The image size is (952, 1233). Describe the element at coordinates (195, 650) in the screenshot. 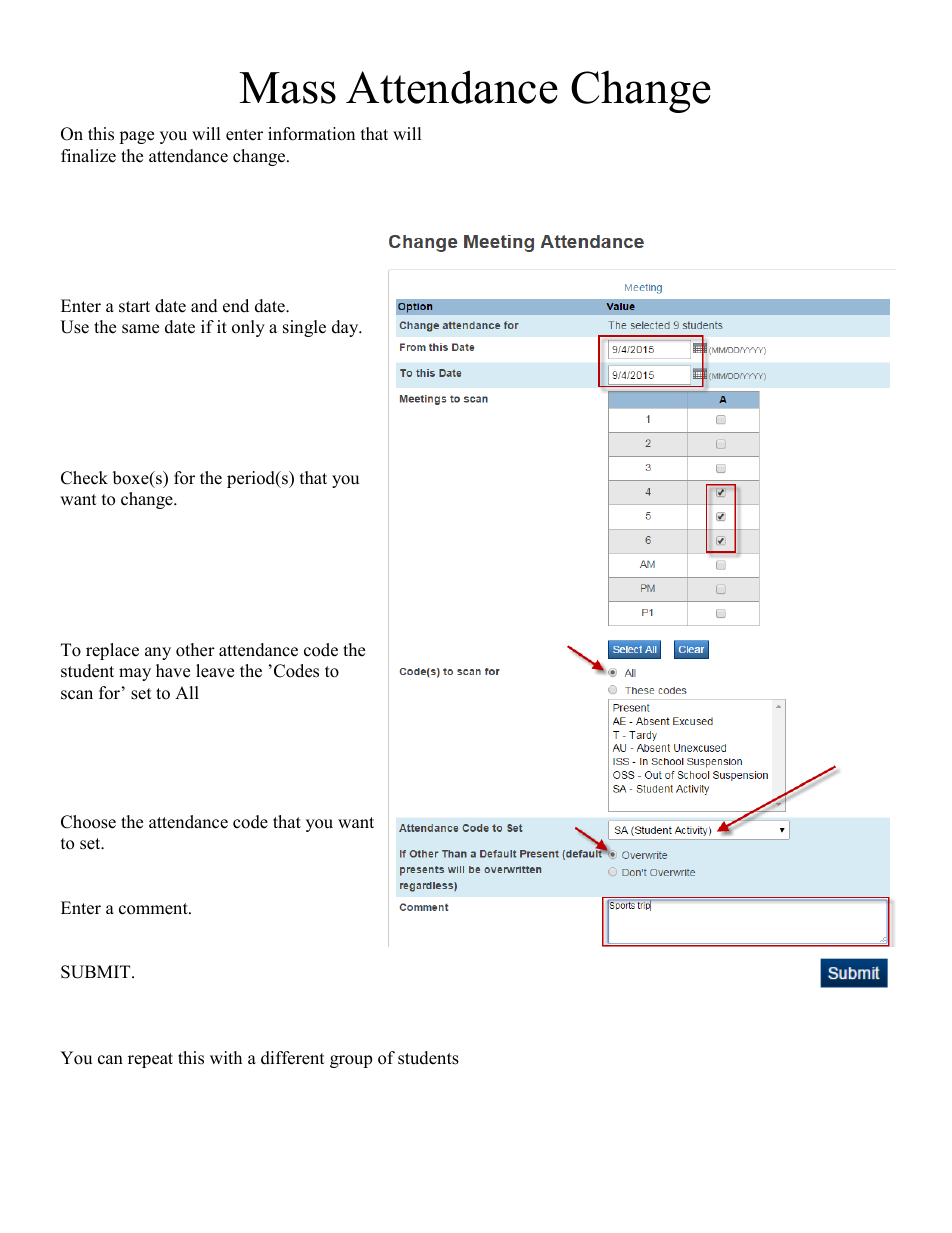

I see `other` at that location.
